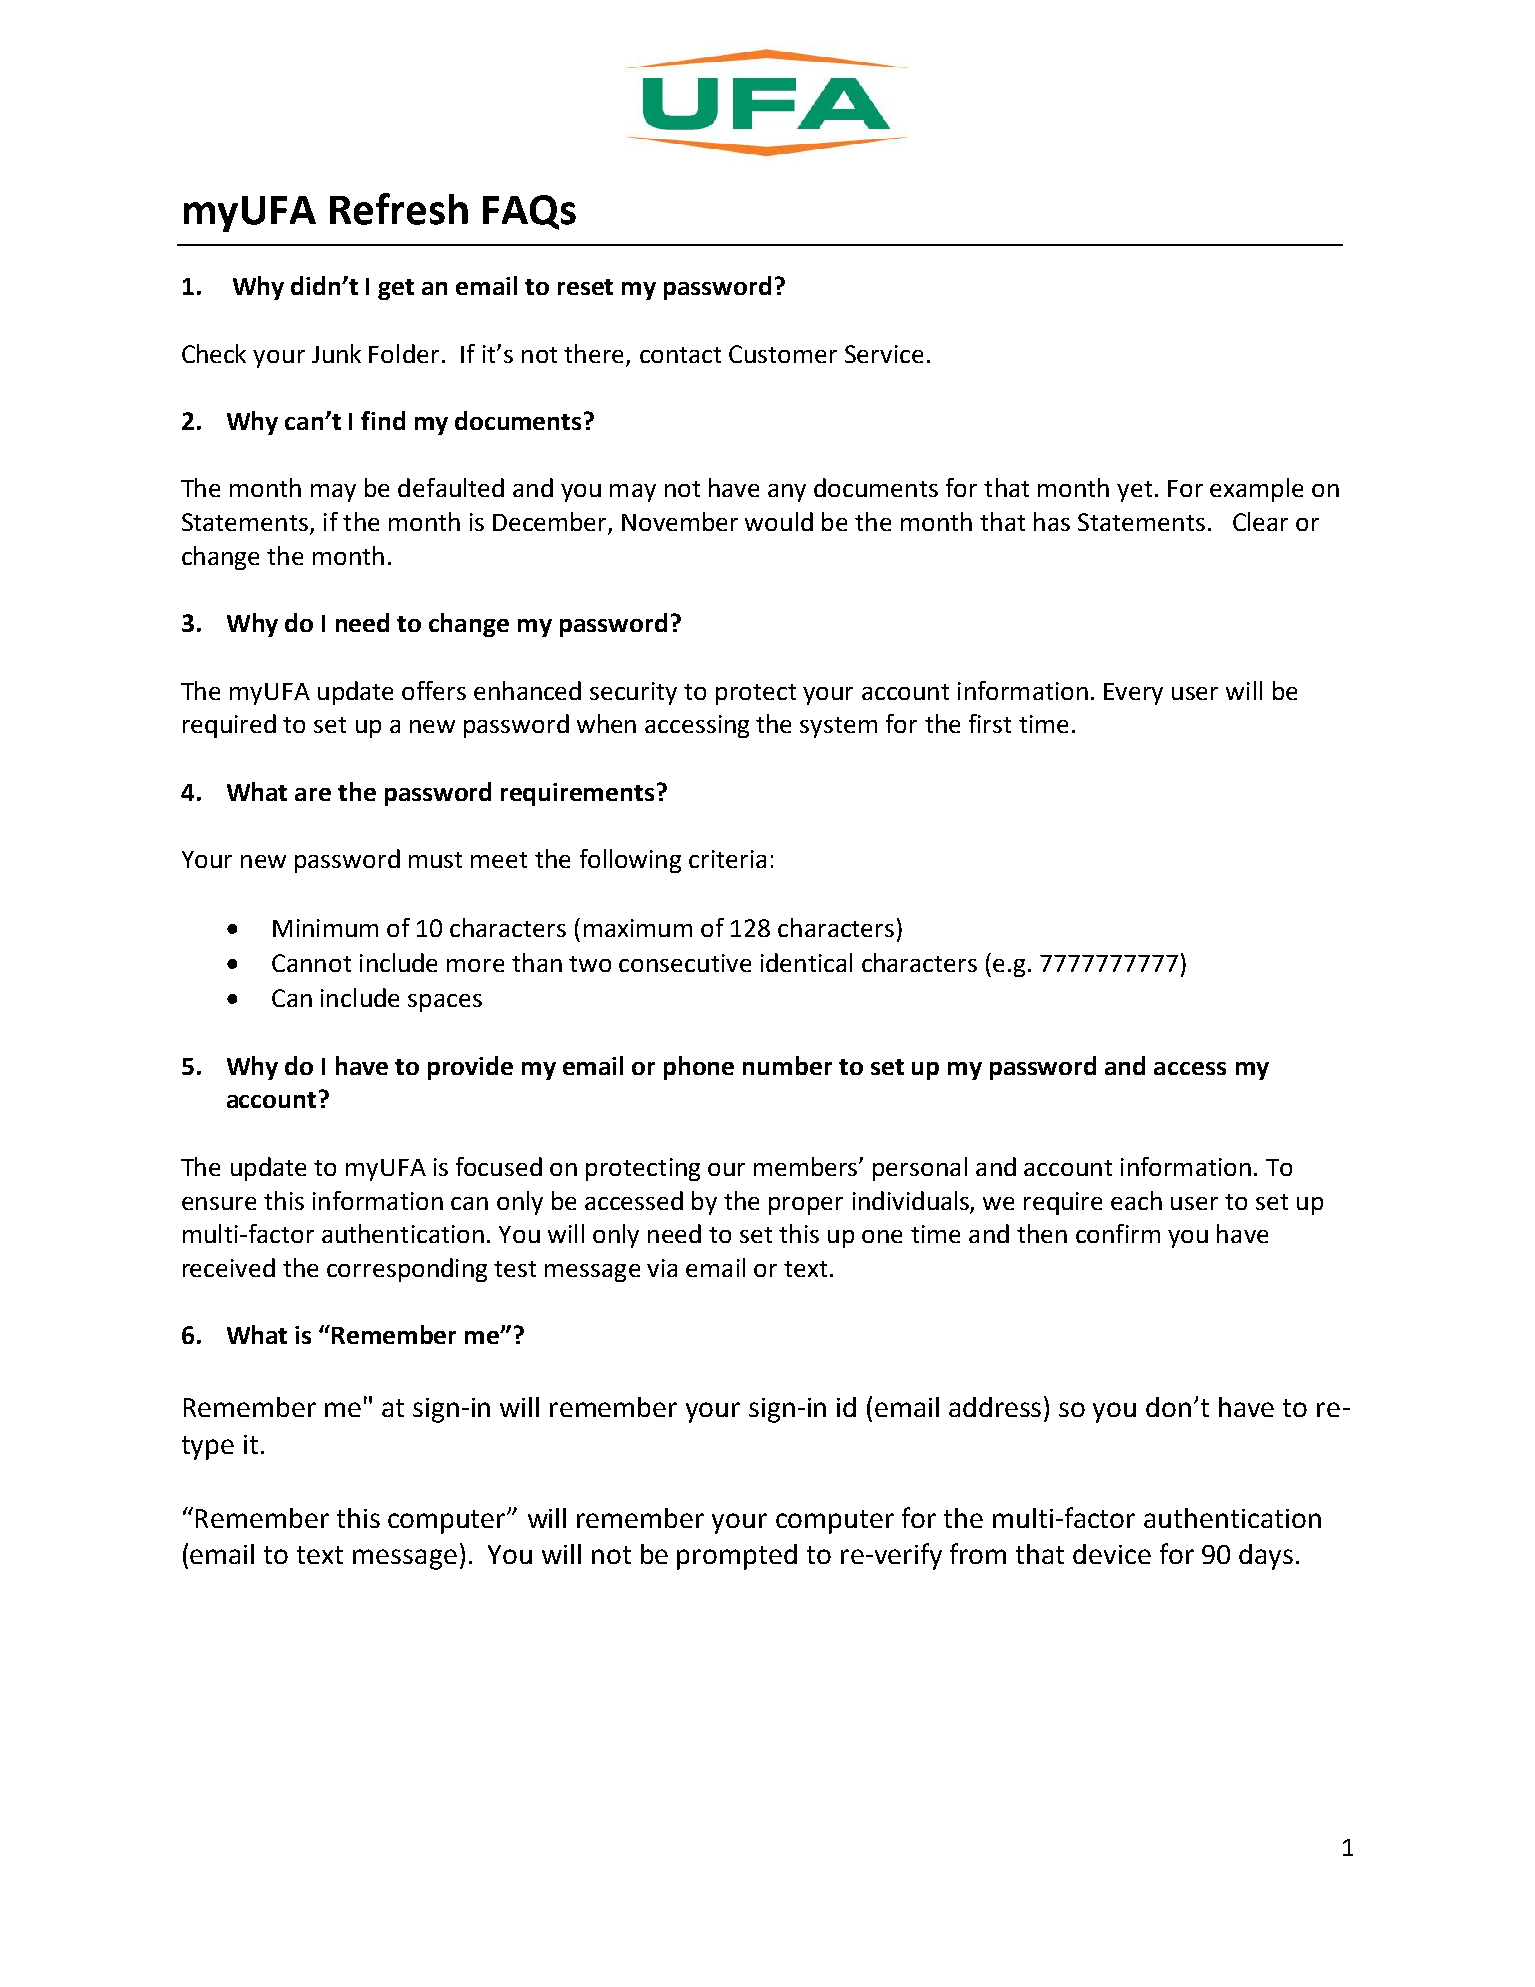 The image size is (1535, 1987). What do you see at coordinates (434, 690) in the document?
I see `offers` at bounding box center [434, 690].
